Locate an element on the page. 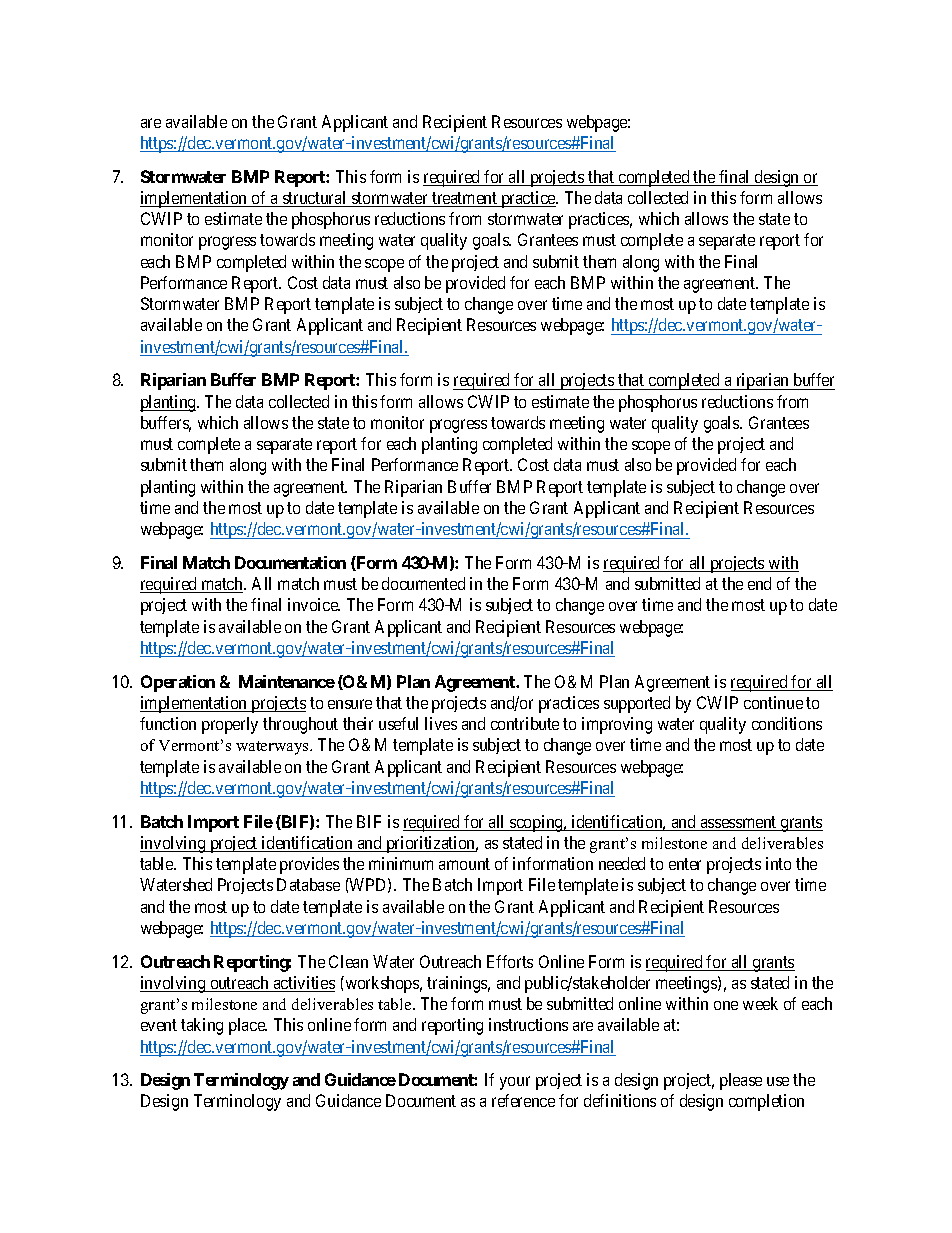 The height and width of the document is (1233, 952). structural is located at coordinates (315, 199).
